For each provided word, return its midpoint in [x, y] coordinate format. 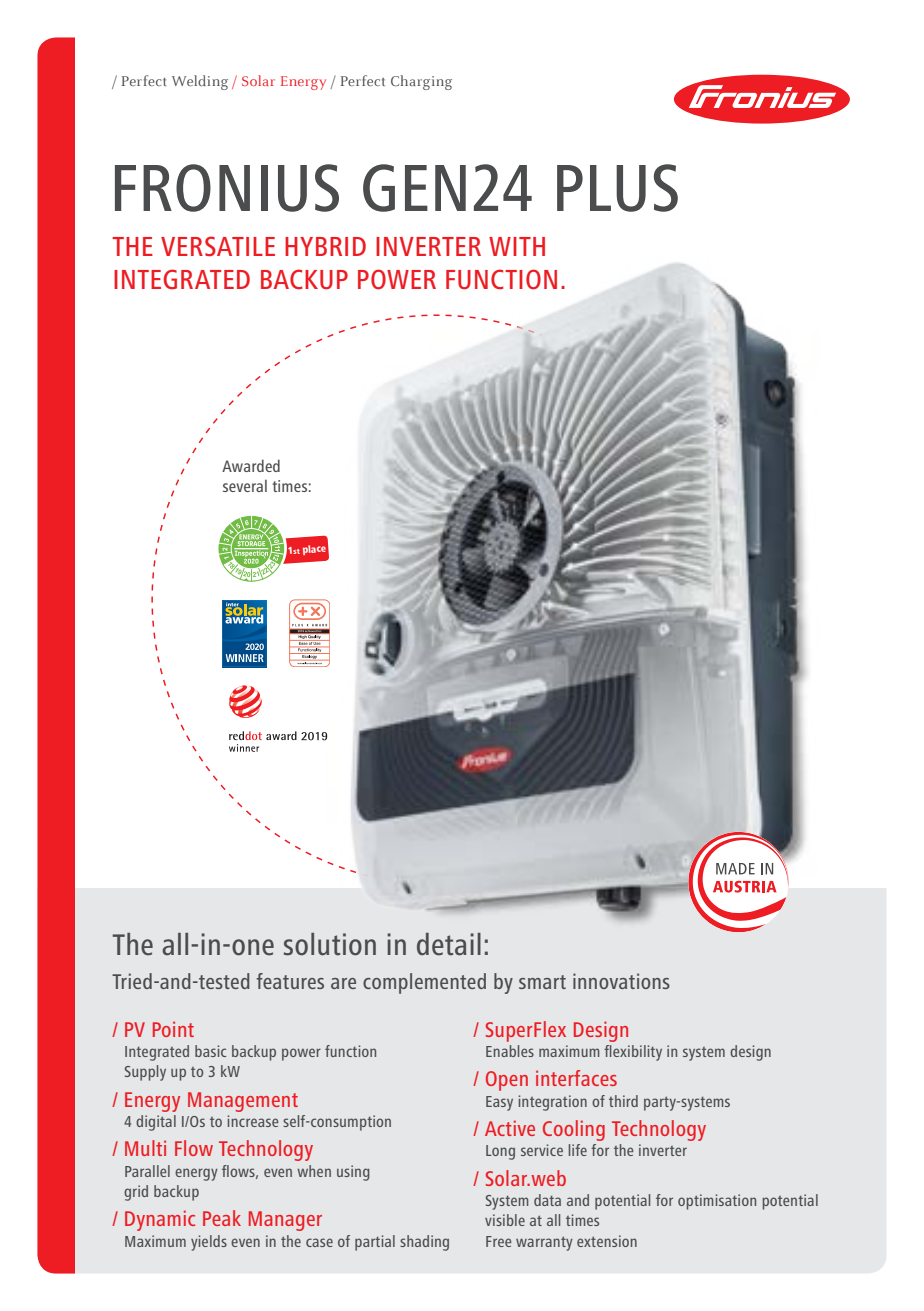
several [245, 486]
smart [542, 982]
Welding [200, 82]
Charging [421, 82]
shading [424, 1243]
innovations [621, 981]
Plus [617, 188]
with [517, 246]
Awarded [251, 465]
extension [607, 1241]
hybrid [325, 246]
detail [449, 944]
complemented [424, 983]
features [290, 981]
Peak [222, 1218]
